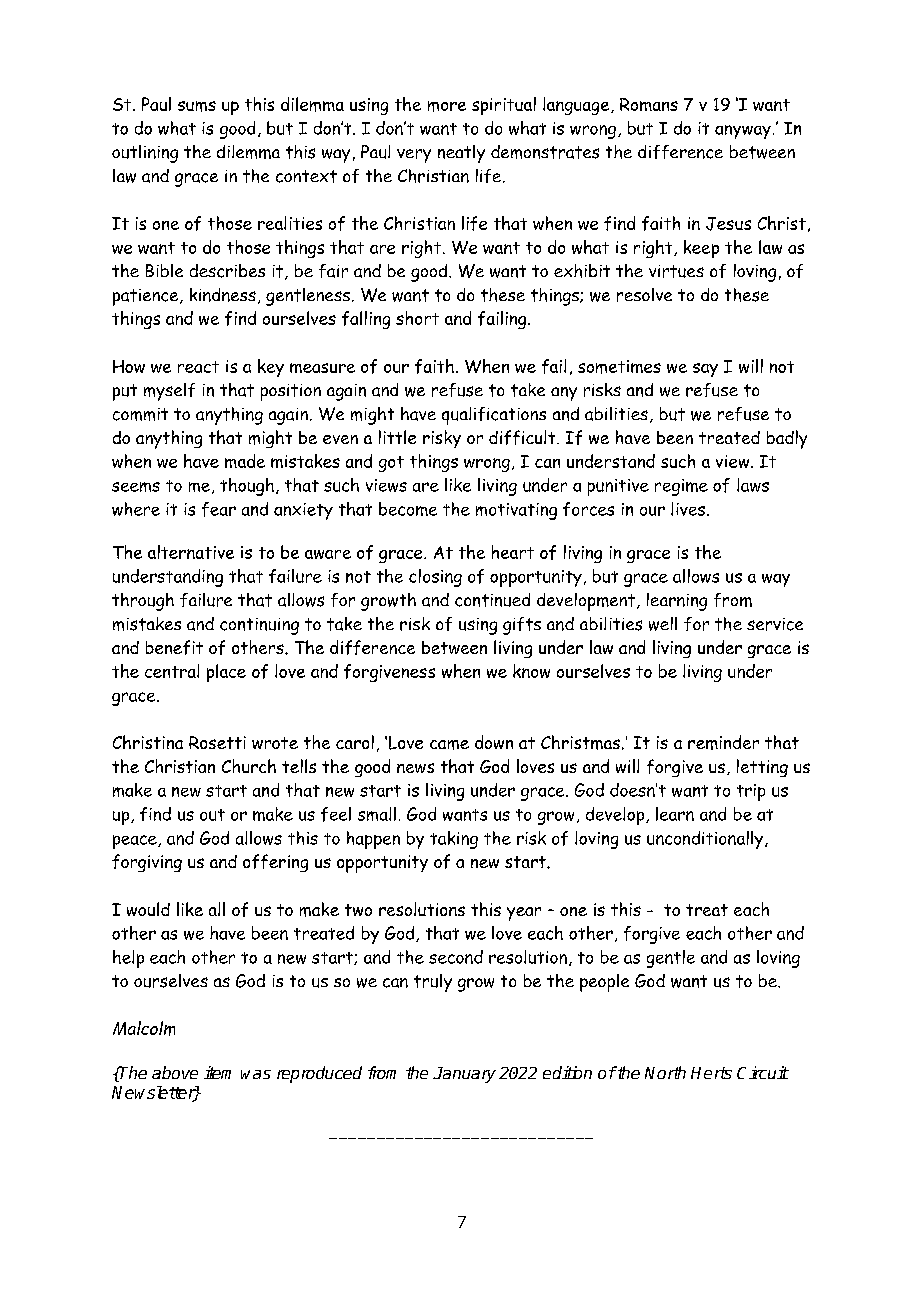 The image size is (924, 1307). I want to click on closing, so click(435, 578).
